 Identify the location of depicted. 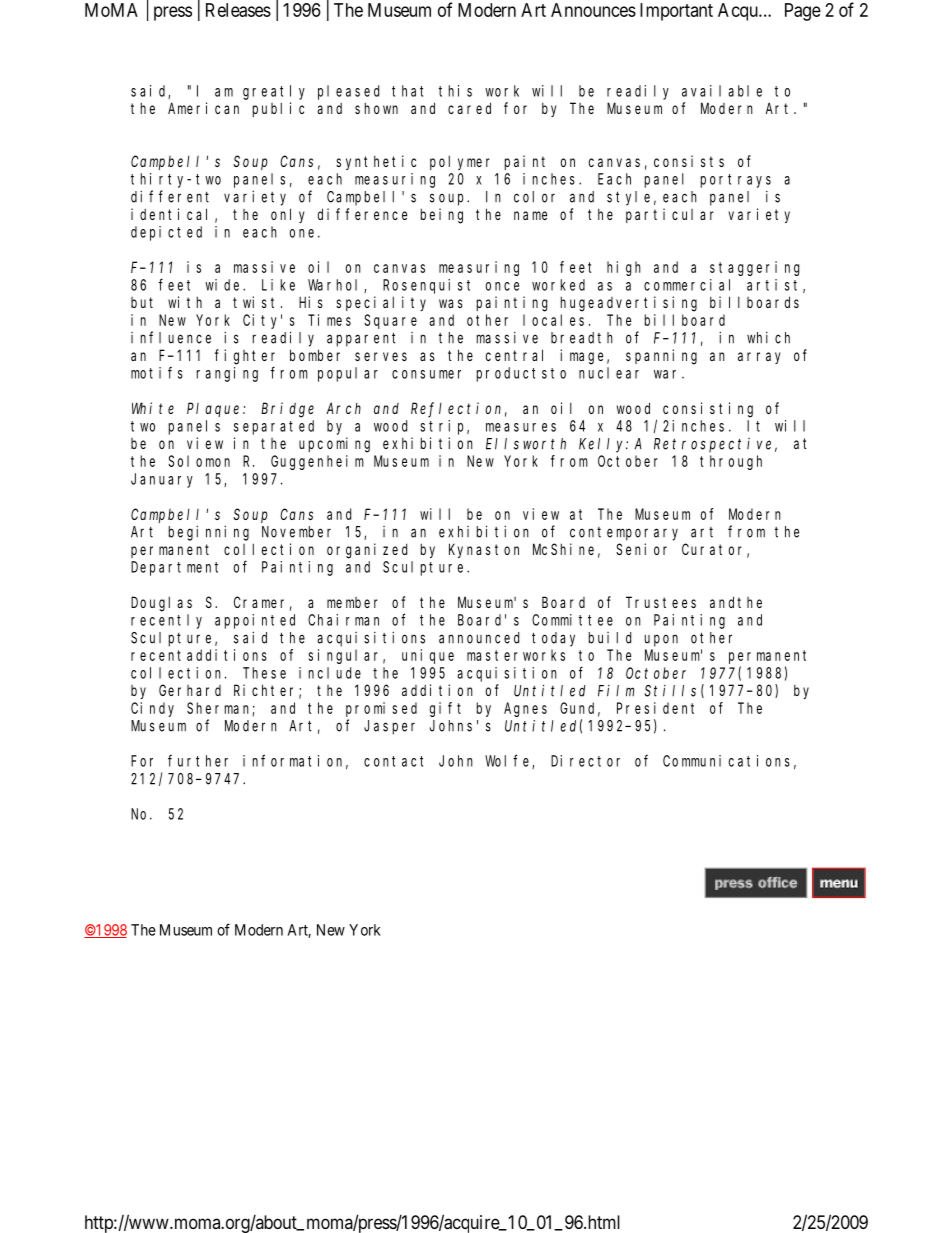
(166, 233).
